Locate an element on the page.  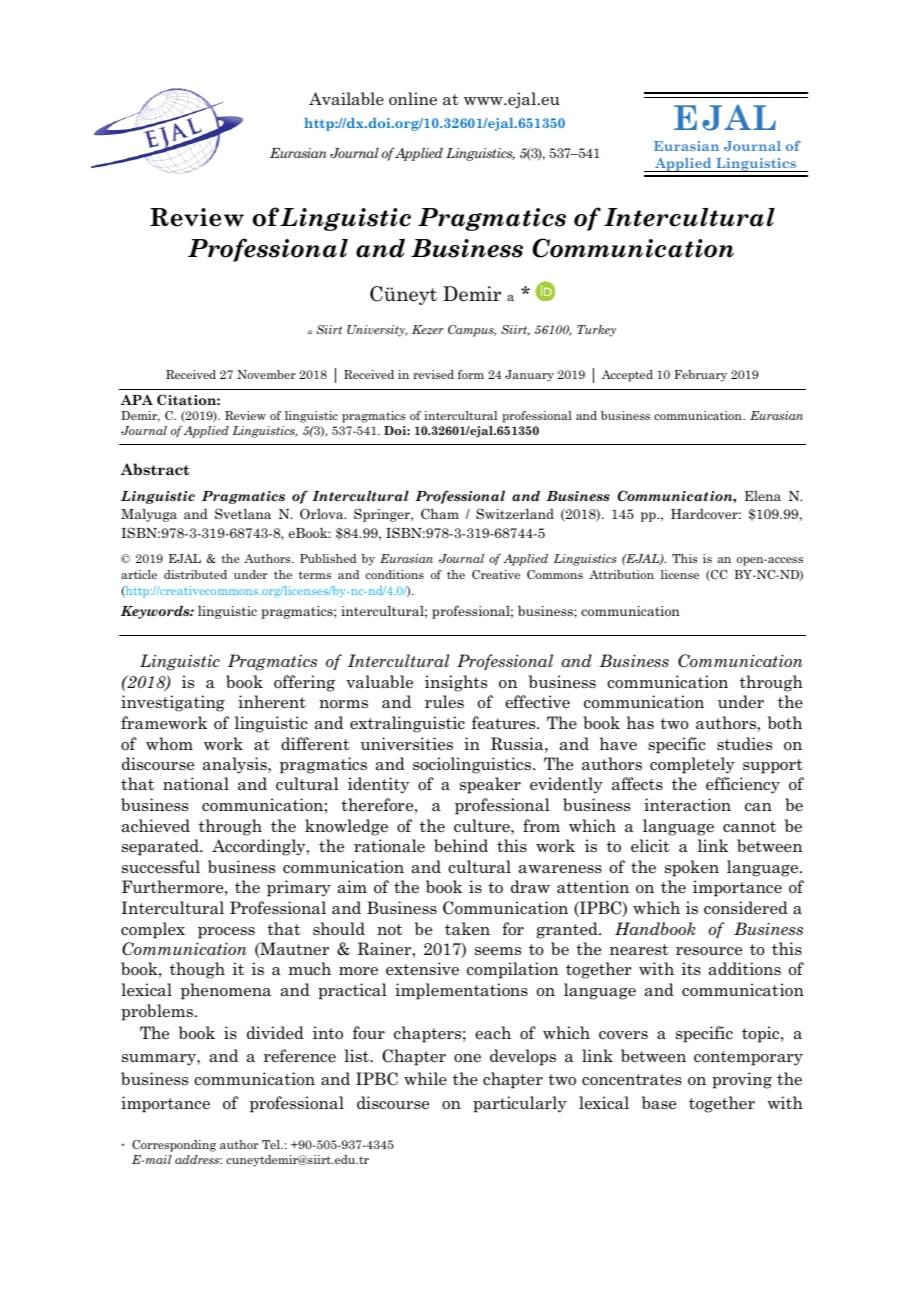
distributed is located at coordinates (195, 574).
